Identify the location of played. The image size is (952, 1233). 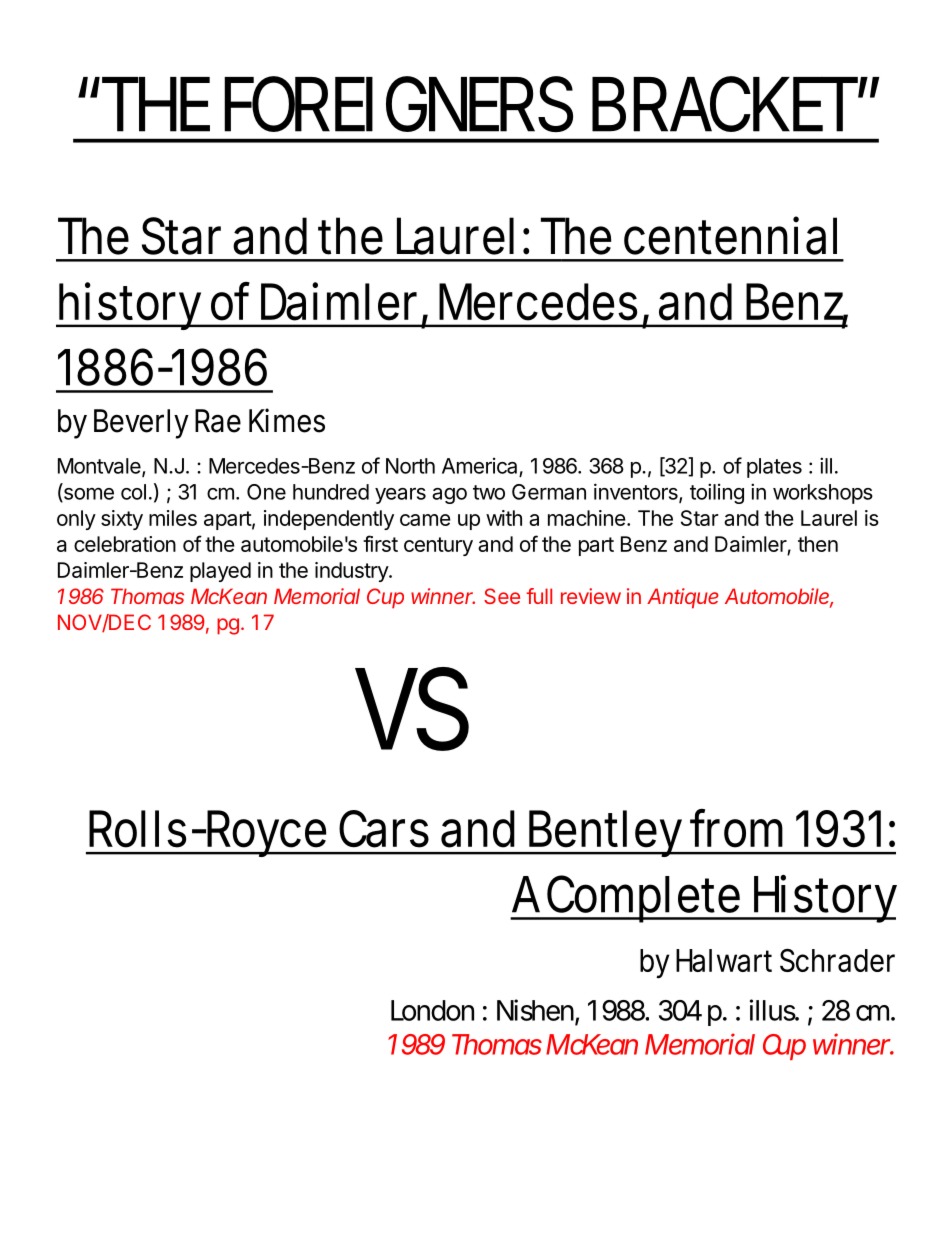
(220, 572).
